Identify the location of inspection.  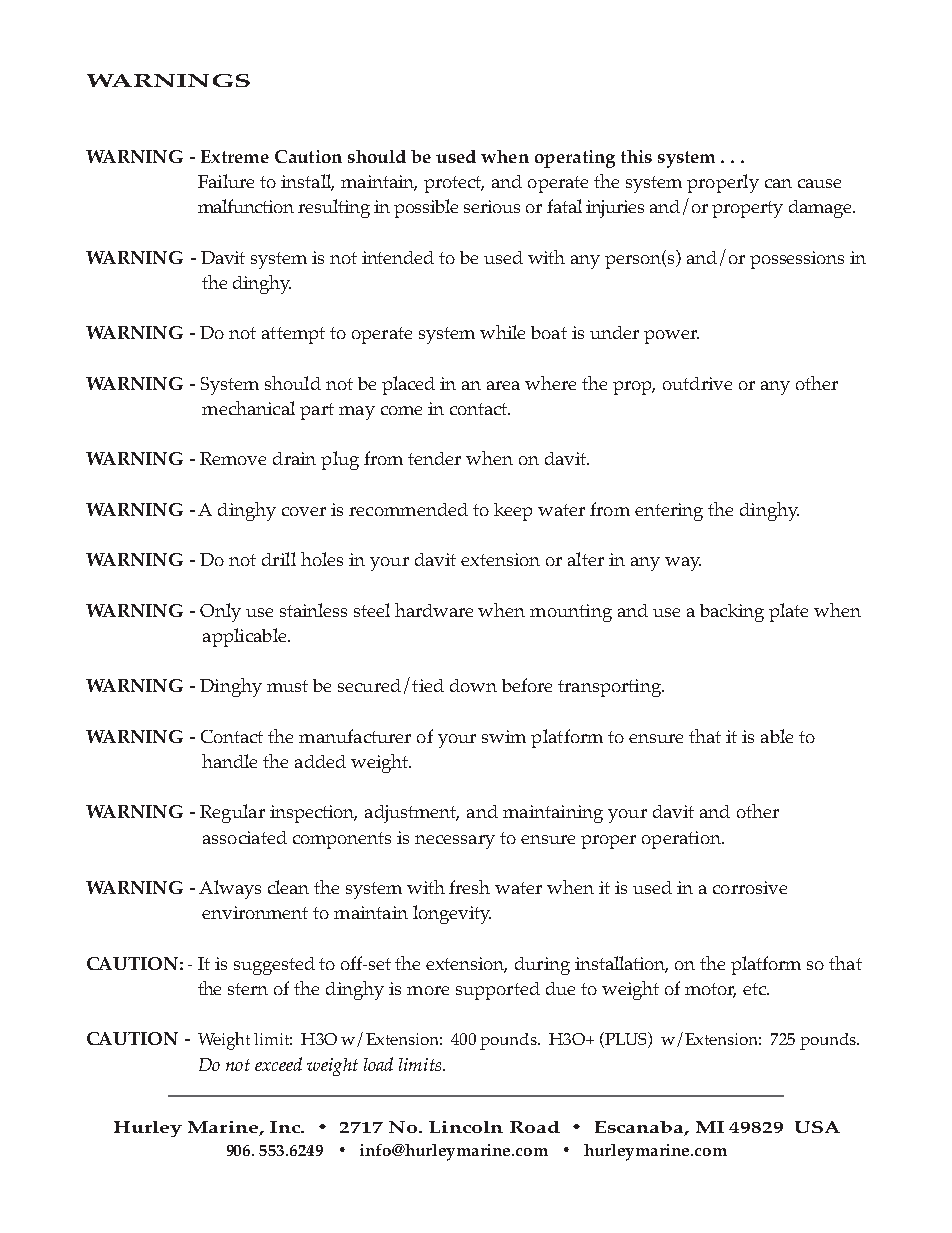
(313, 814).
